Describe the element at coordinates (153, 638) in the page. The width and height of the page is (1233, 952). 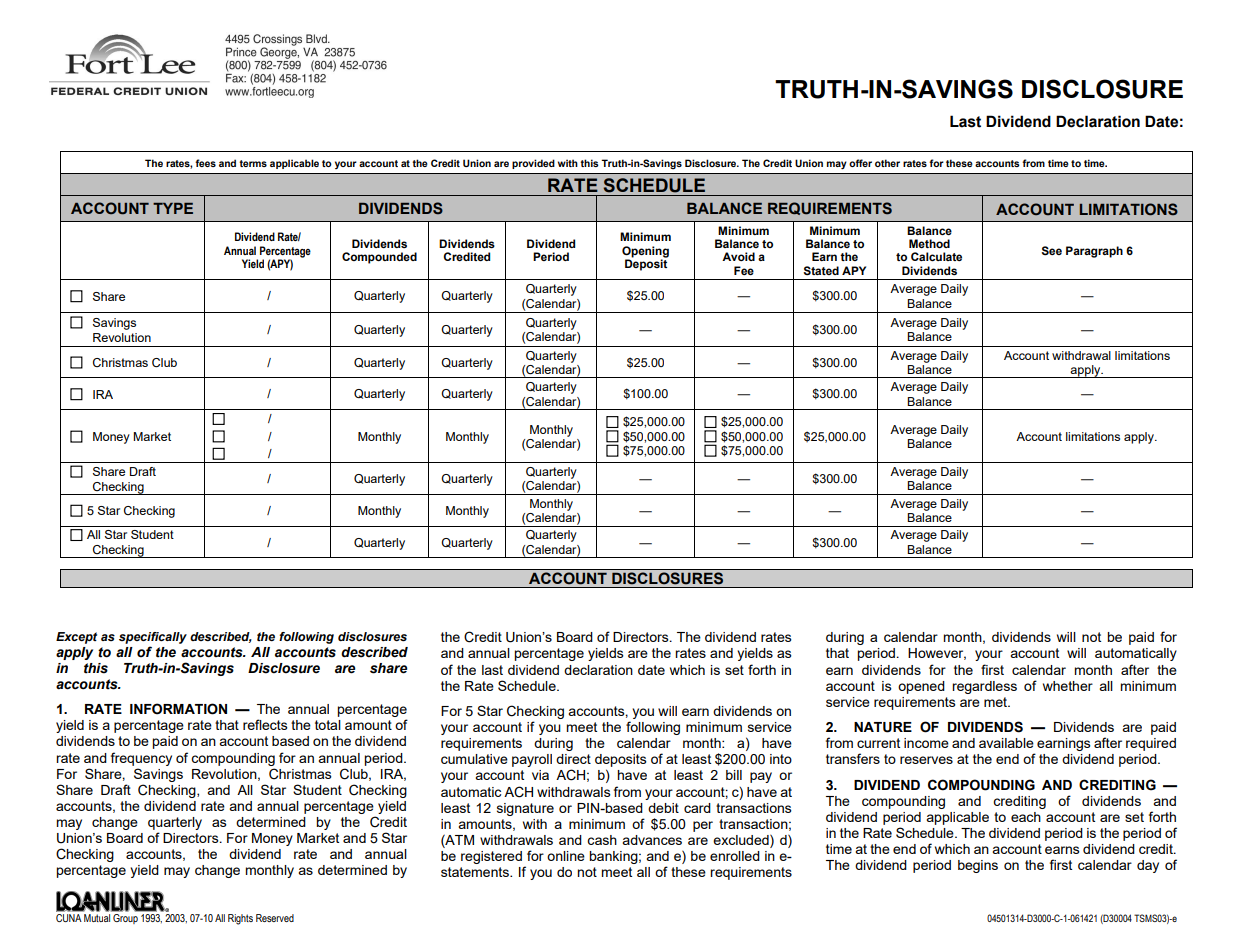
I see `specifically` at that location.
